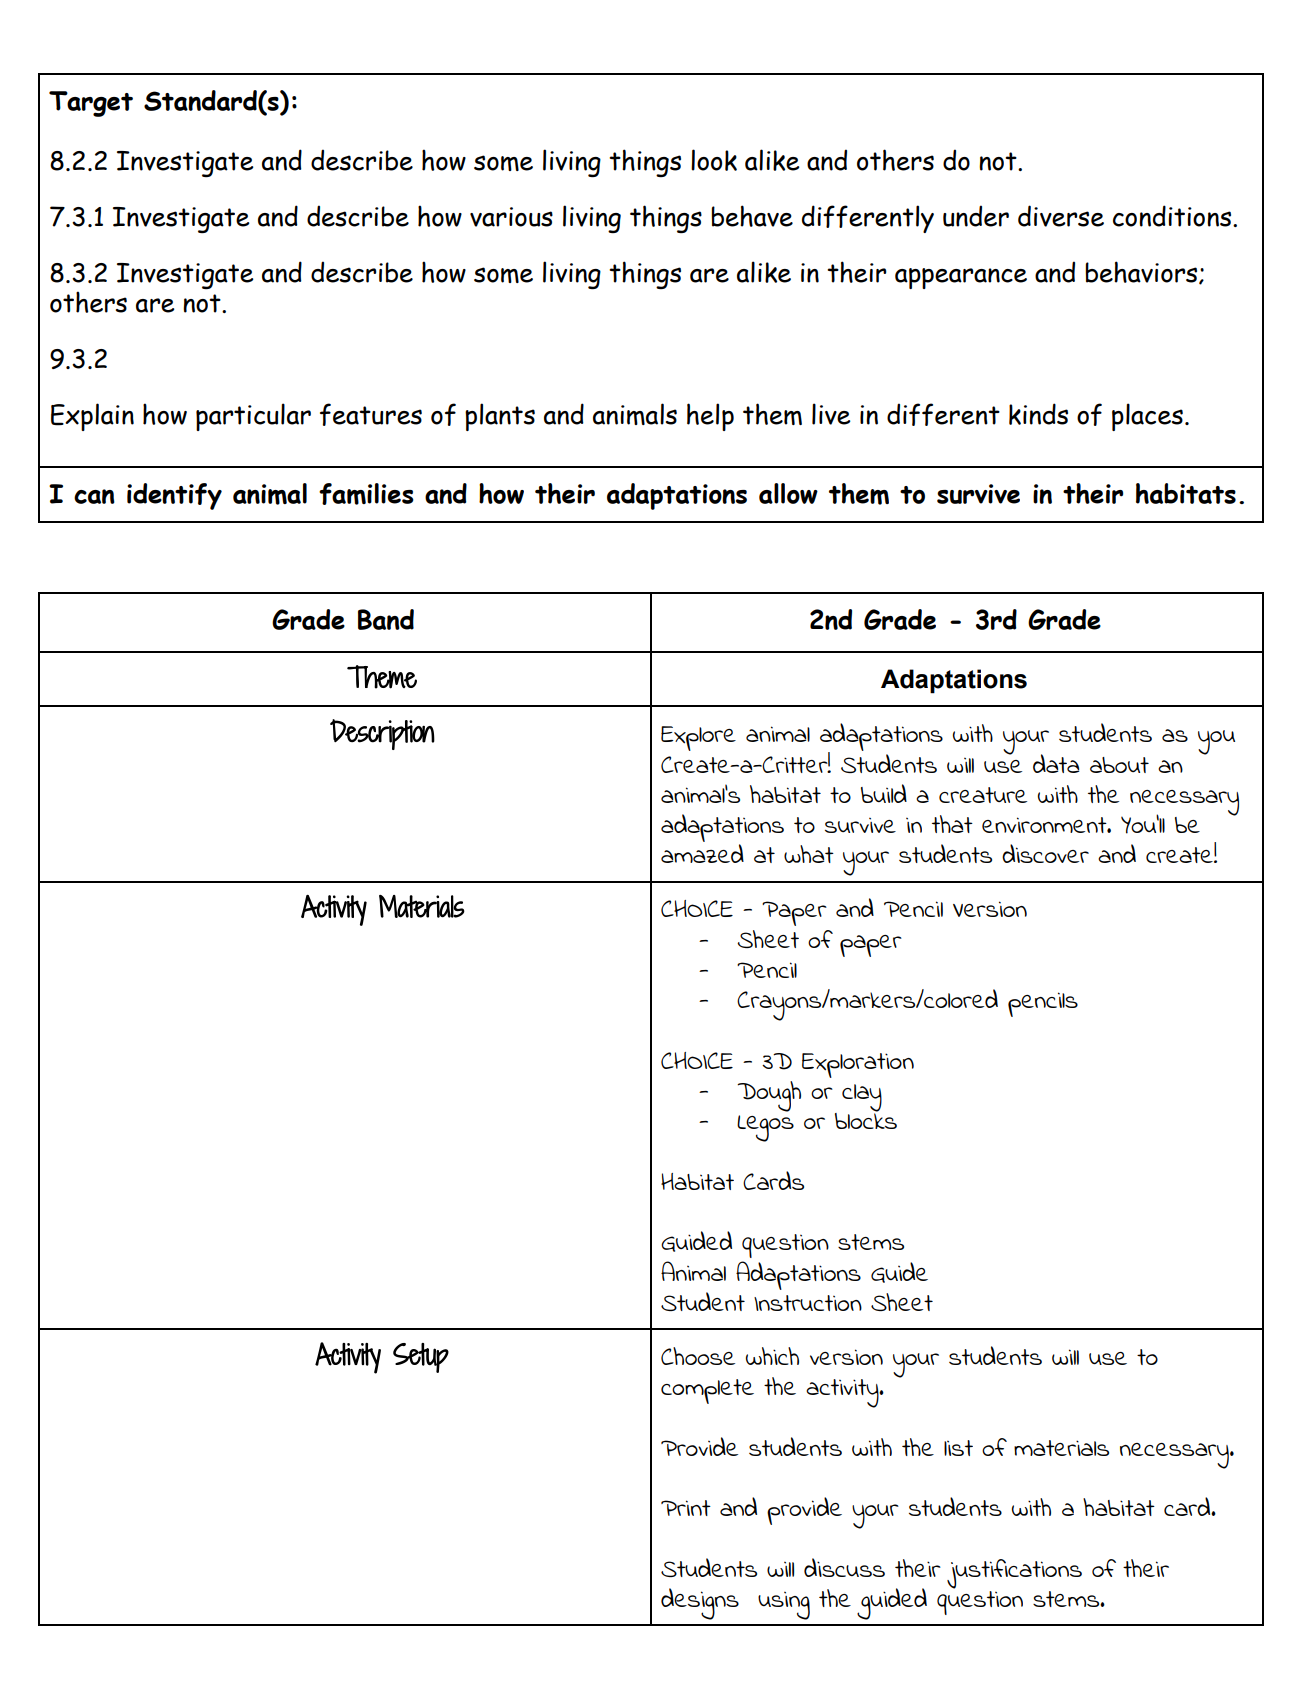 Image resolution: width=1300 pixels, height=1682 pixels. I want to click on help, so click(710, 417).
